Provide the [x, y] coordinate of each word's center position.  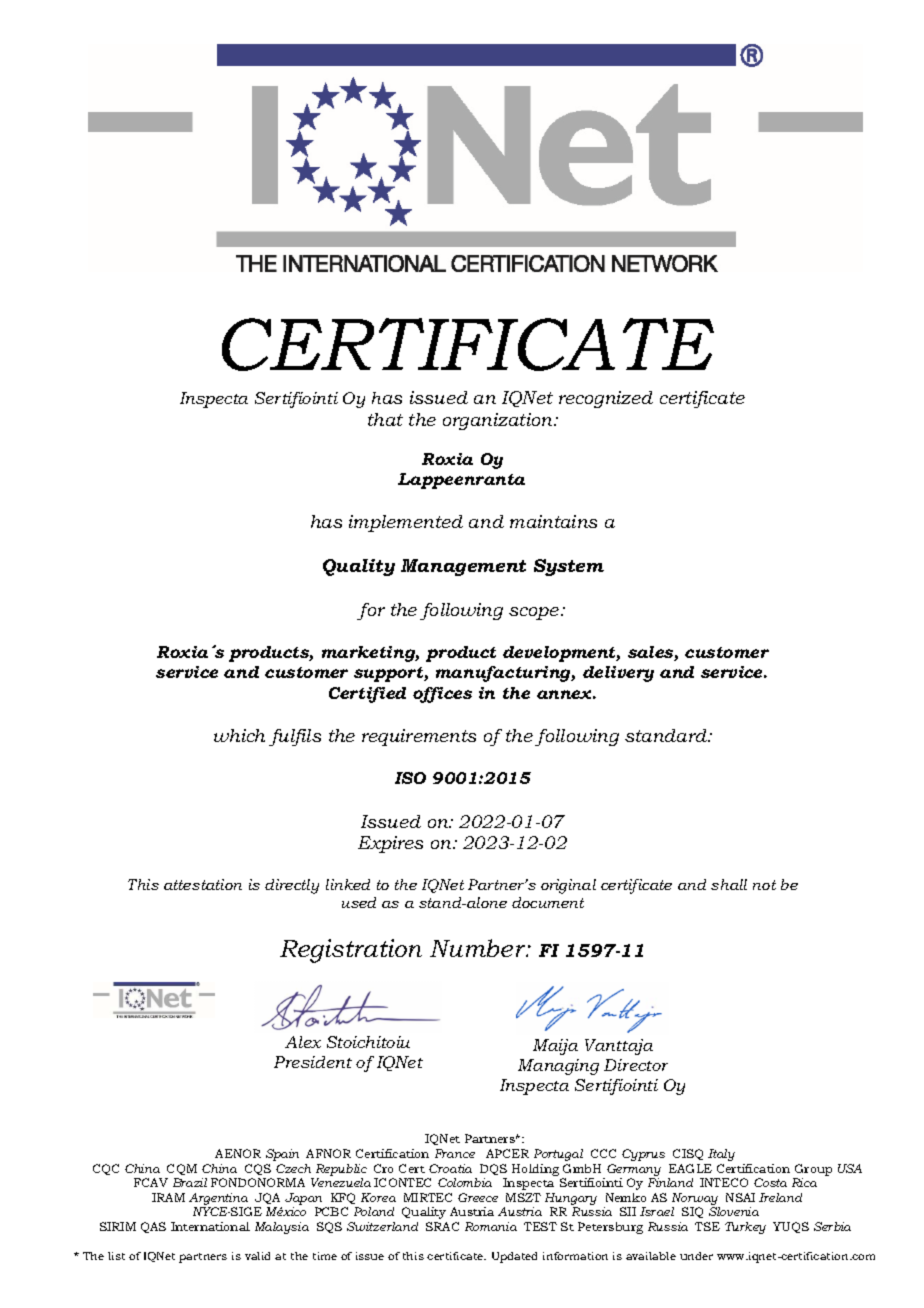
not [764, 885]
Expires [390, 844]
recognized [606, 399]
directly [292, 886]
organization [499, 421]
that [385, 419]
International [210, 1226]
